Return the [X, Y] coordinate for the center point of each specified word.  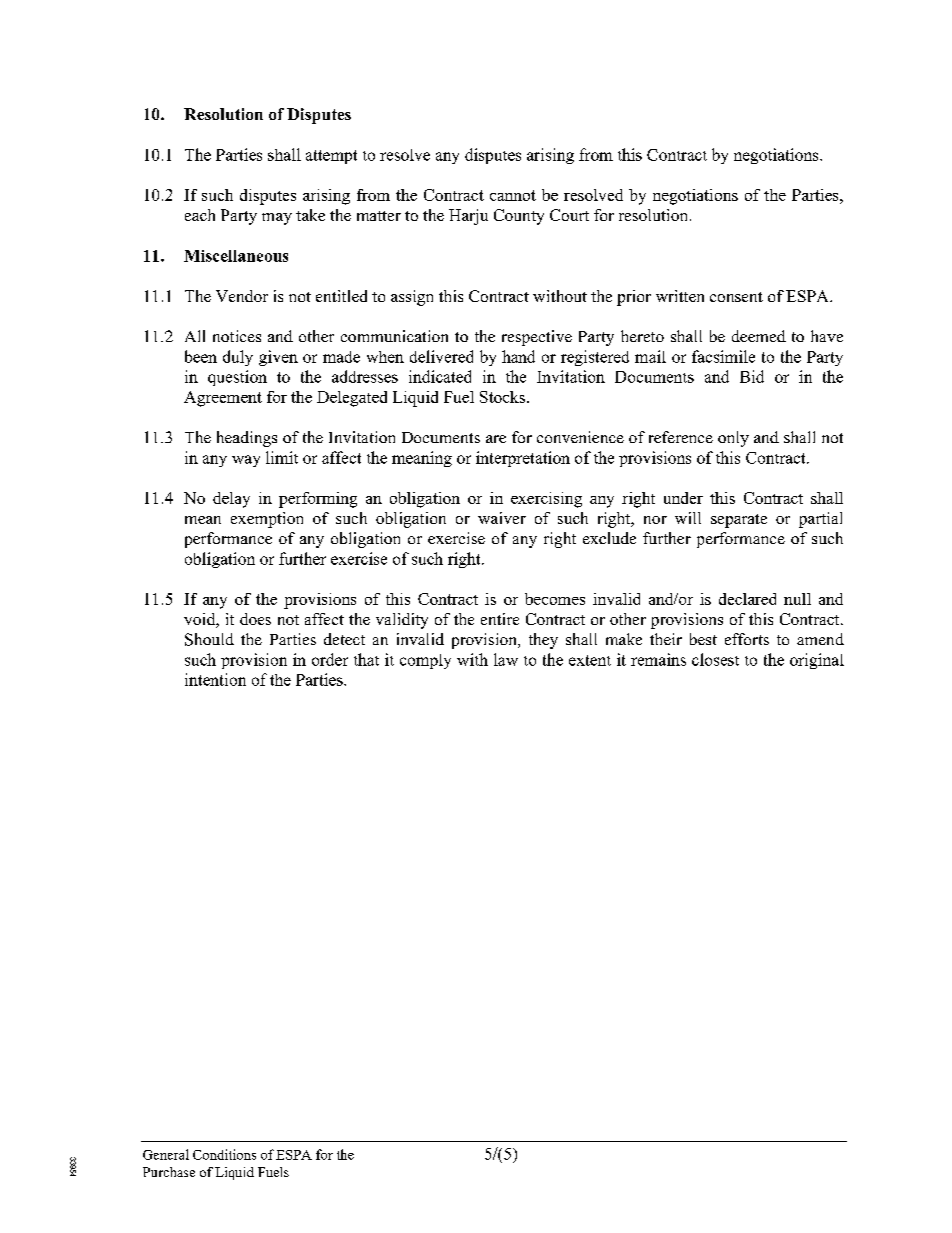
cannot [513, 195]
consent [736, 297]
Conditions [224, 1154]
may [277, 219]
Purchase [169, 1172]
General [166, 1154]
